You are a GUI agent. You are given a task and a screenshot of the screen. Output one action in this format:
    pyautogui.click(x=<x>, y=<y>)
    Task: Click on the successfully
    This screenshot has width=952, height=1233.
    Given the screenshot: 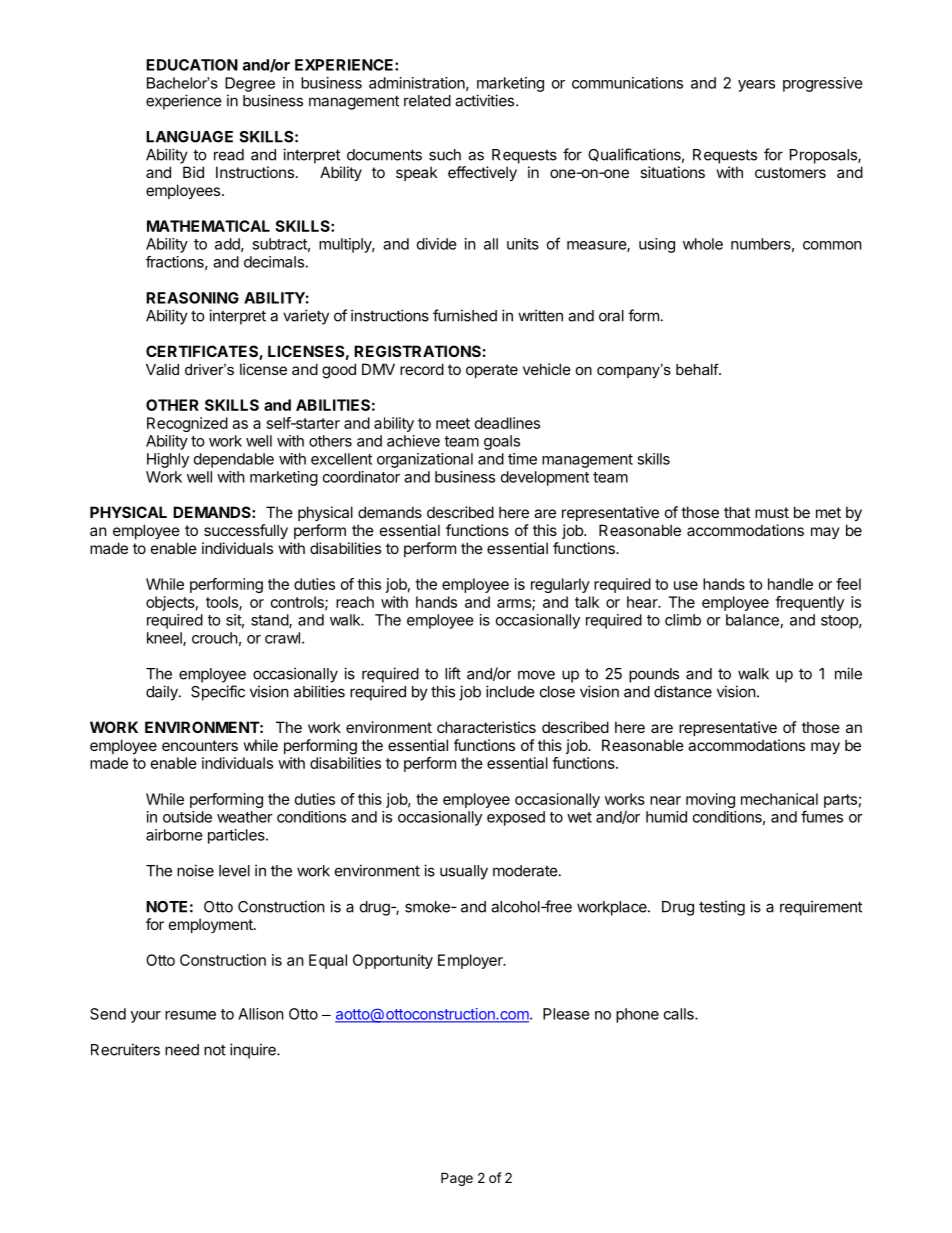 What is the action you would take?
    pyautogui.click(x=246, y=531)
